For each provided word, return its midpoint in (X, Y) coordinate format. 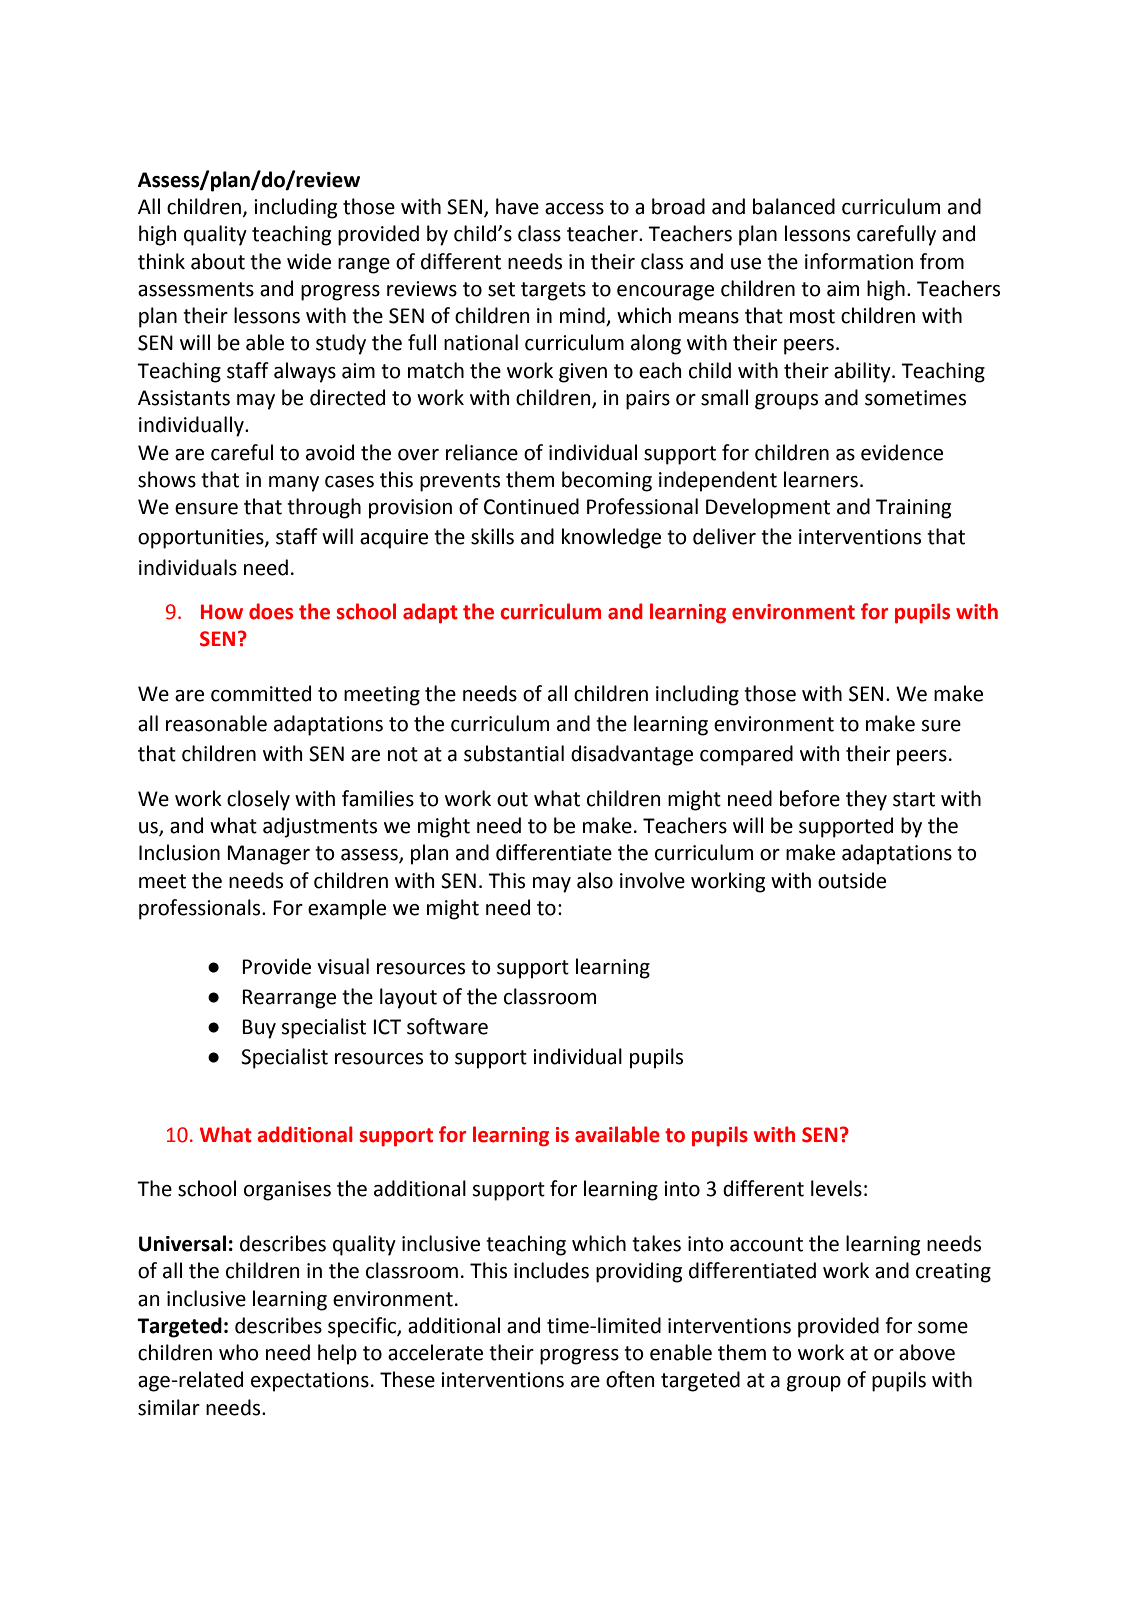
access (574, 209)
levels (836, 1188)
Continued (531, 506)
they (866, 800)
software (447, 1026)
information (859, 261)
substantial (514, 753)
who (239, 1352)
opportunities (202, 539)
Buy (259, 1029)
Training (913, 509)
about (218, 261)
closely (258, 800)
